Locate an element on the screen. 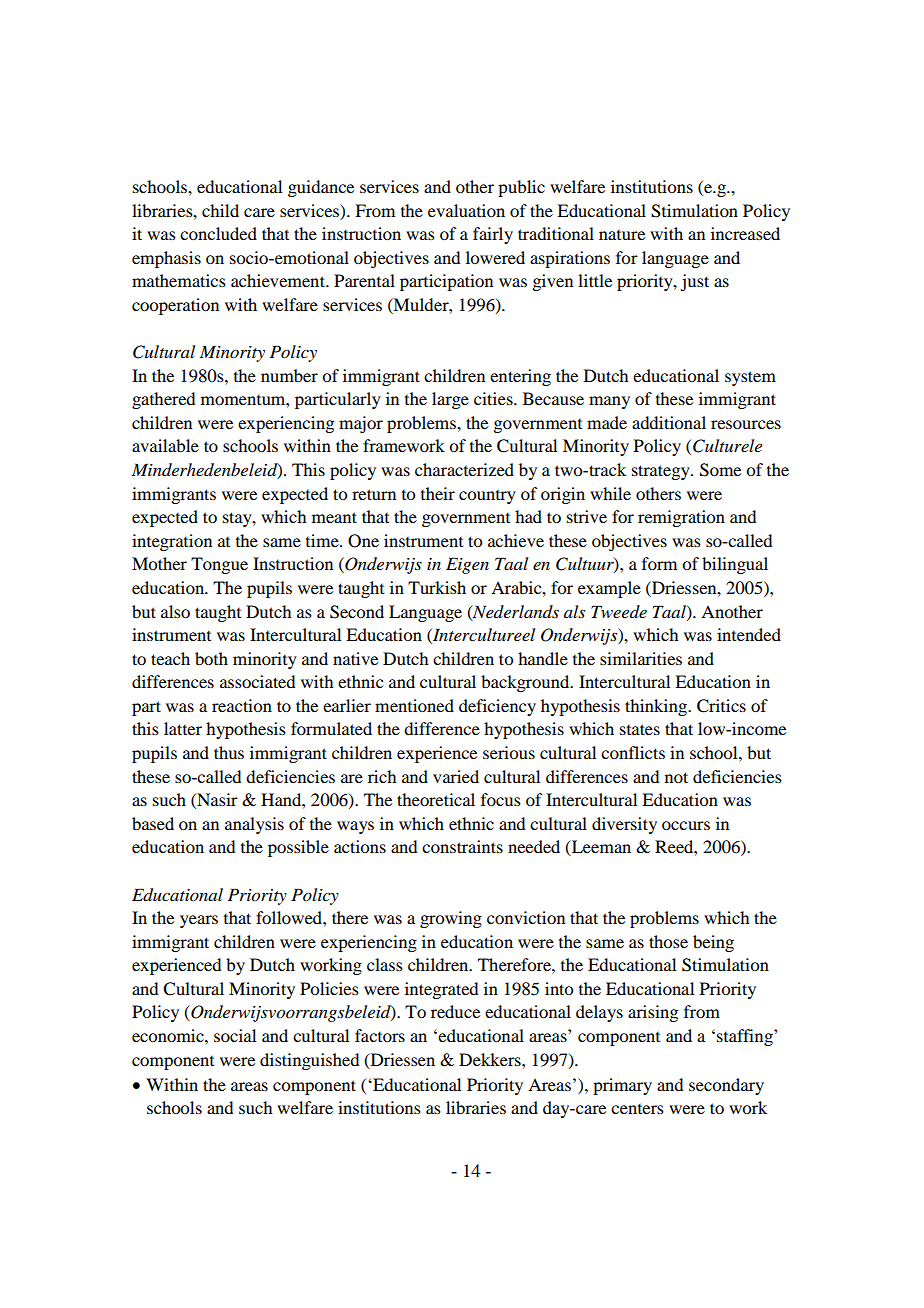 The image size is (924, 1308). additional is located at coordinates (669, 422).
